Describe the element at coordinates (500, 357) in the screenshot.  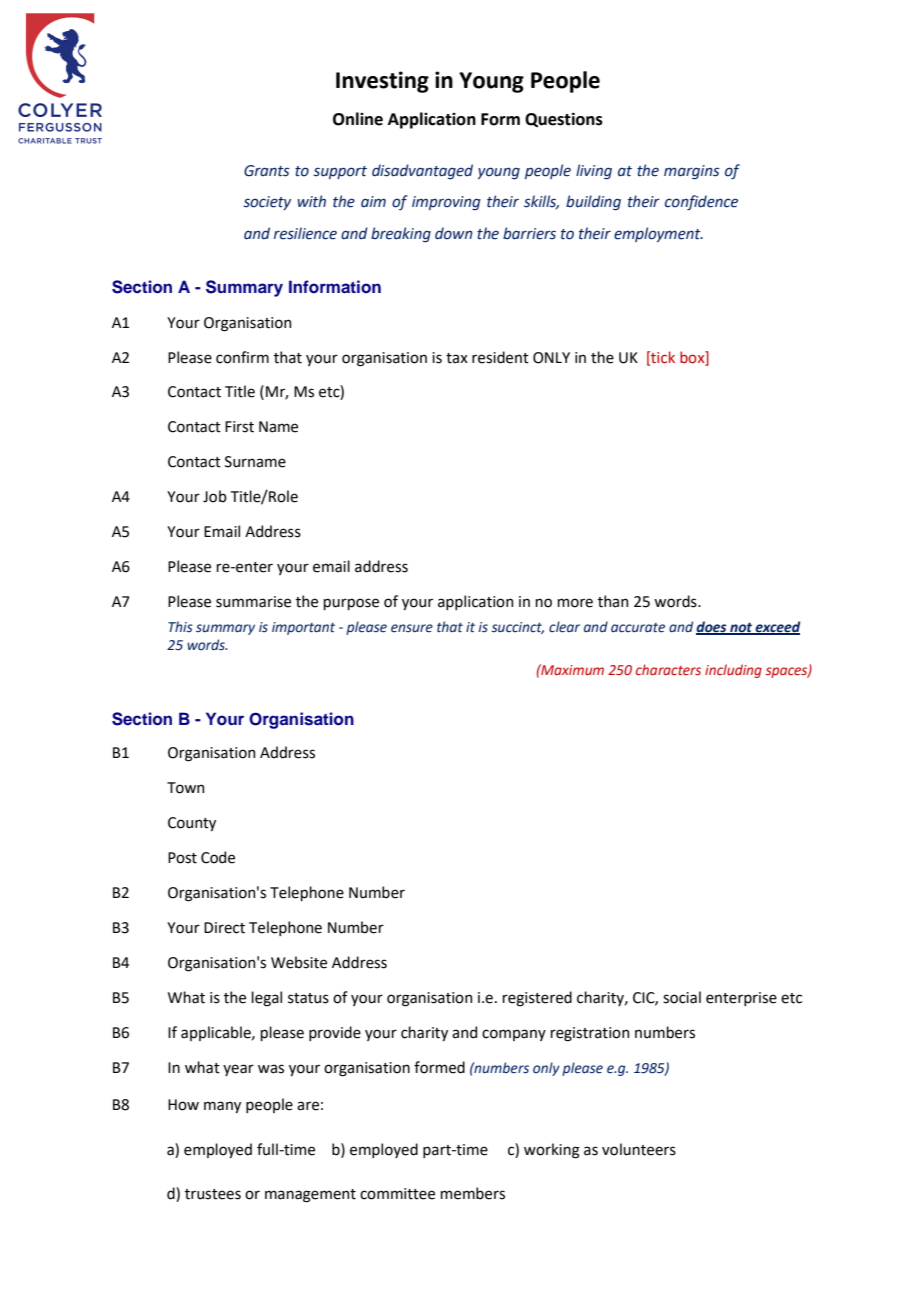
I see `resident` at that location.
